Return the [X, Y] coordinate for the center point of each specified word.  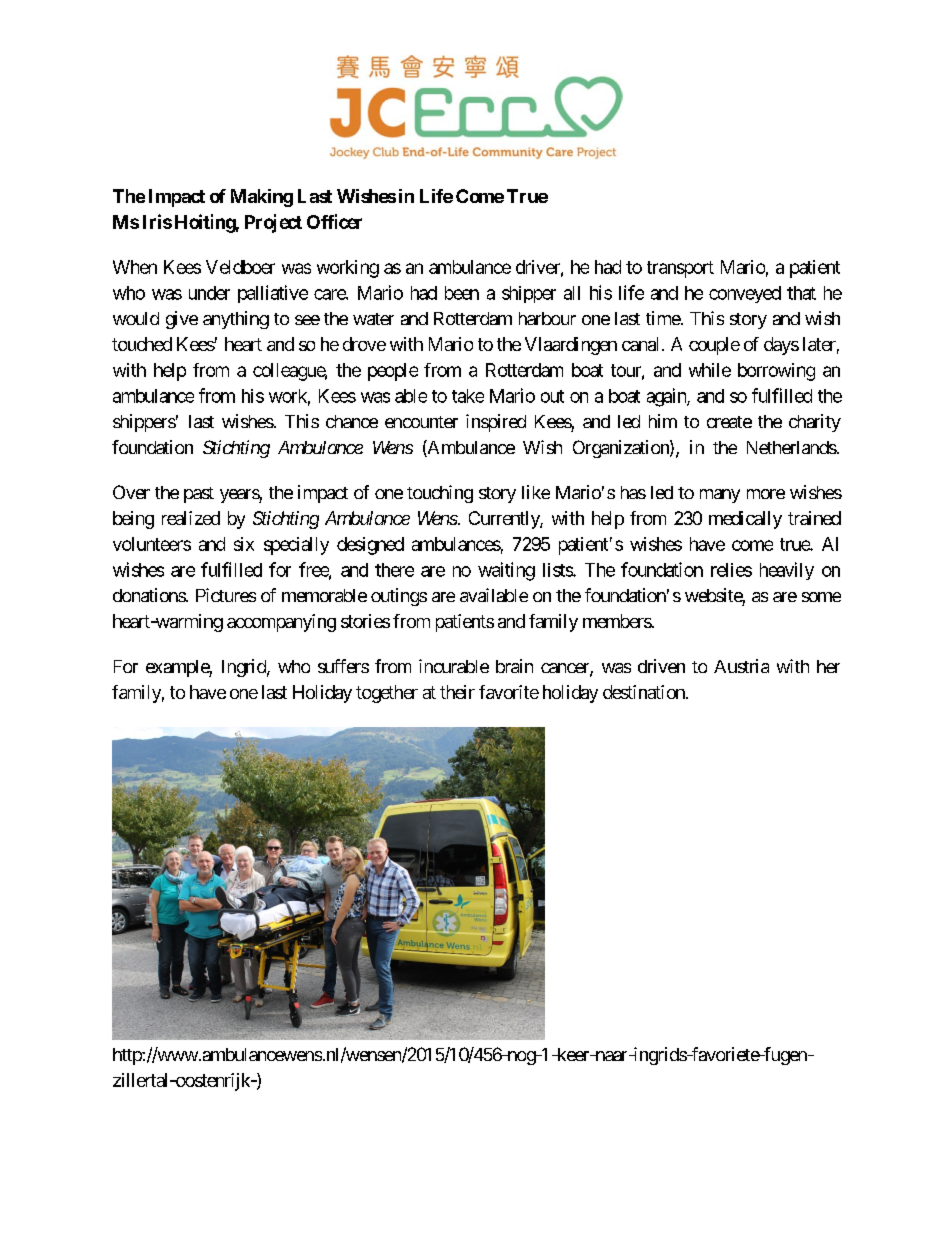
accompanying [281, 623]
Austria [741, 666]
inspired [496, 423]
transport [680, 269]
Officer [334, 221]
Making [262, 198]
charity [815, 423]
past [199, 495]
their [457, 692]
